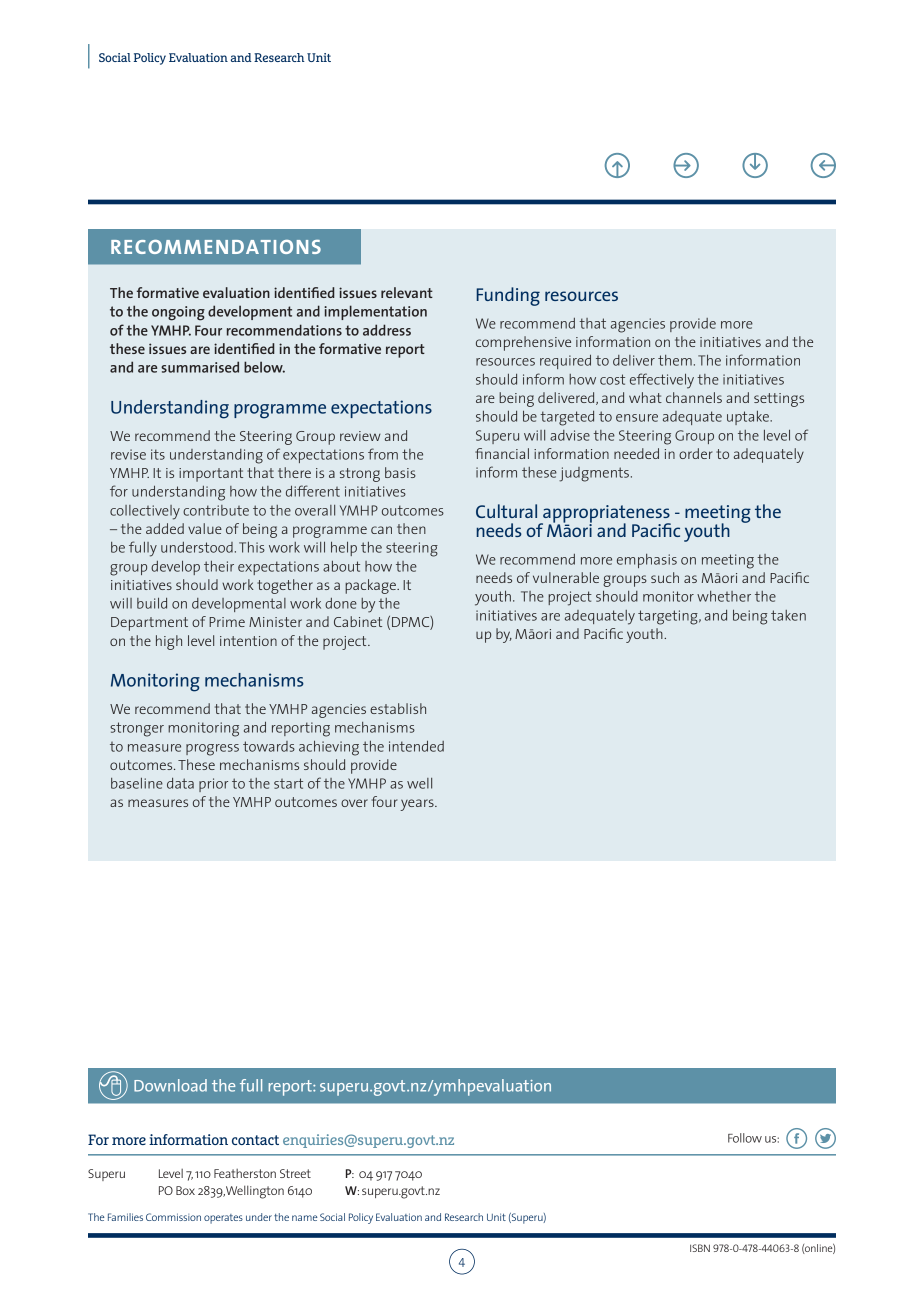  I want to click on name, so click(305, 1218).
